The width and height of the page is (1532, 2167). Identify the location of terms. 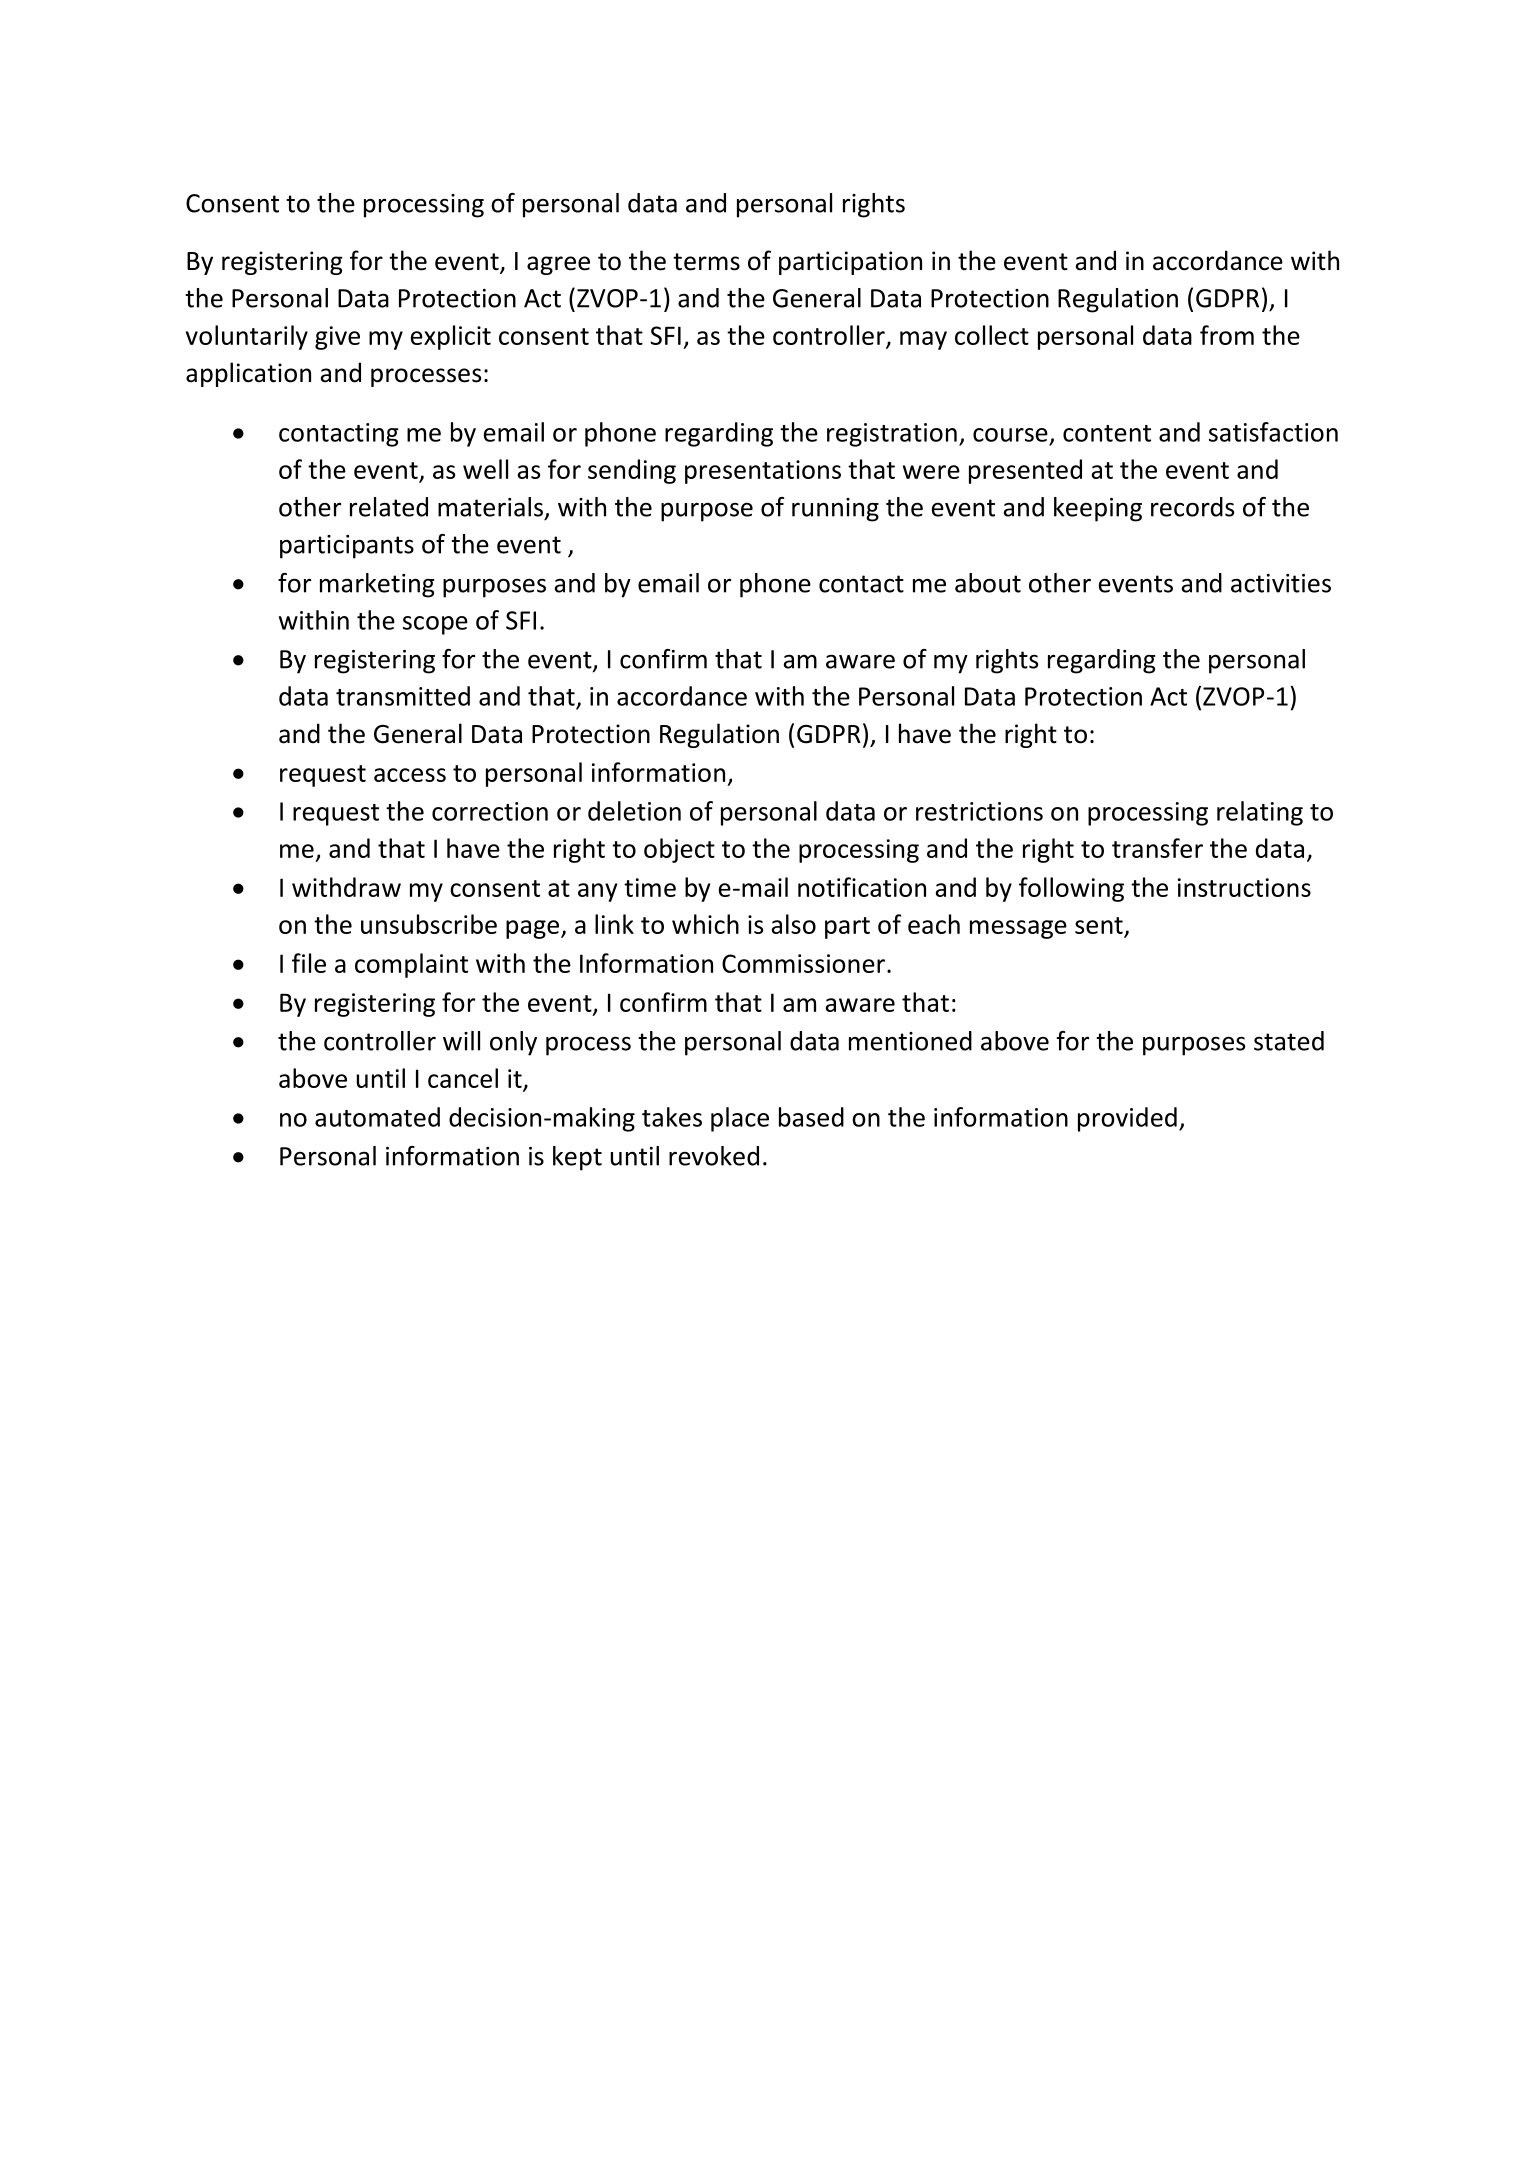
(706, 262).
